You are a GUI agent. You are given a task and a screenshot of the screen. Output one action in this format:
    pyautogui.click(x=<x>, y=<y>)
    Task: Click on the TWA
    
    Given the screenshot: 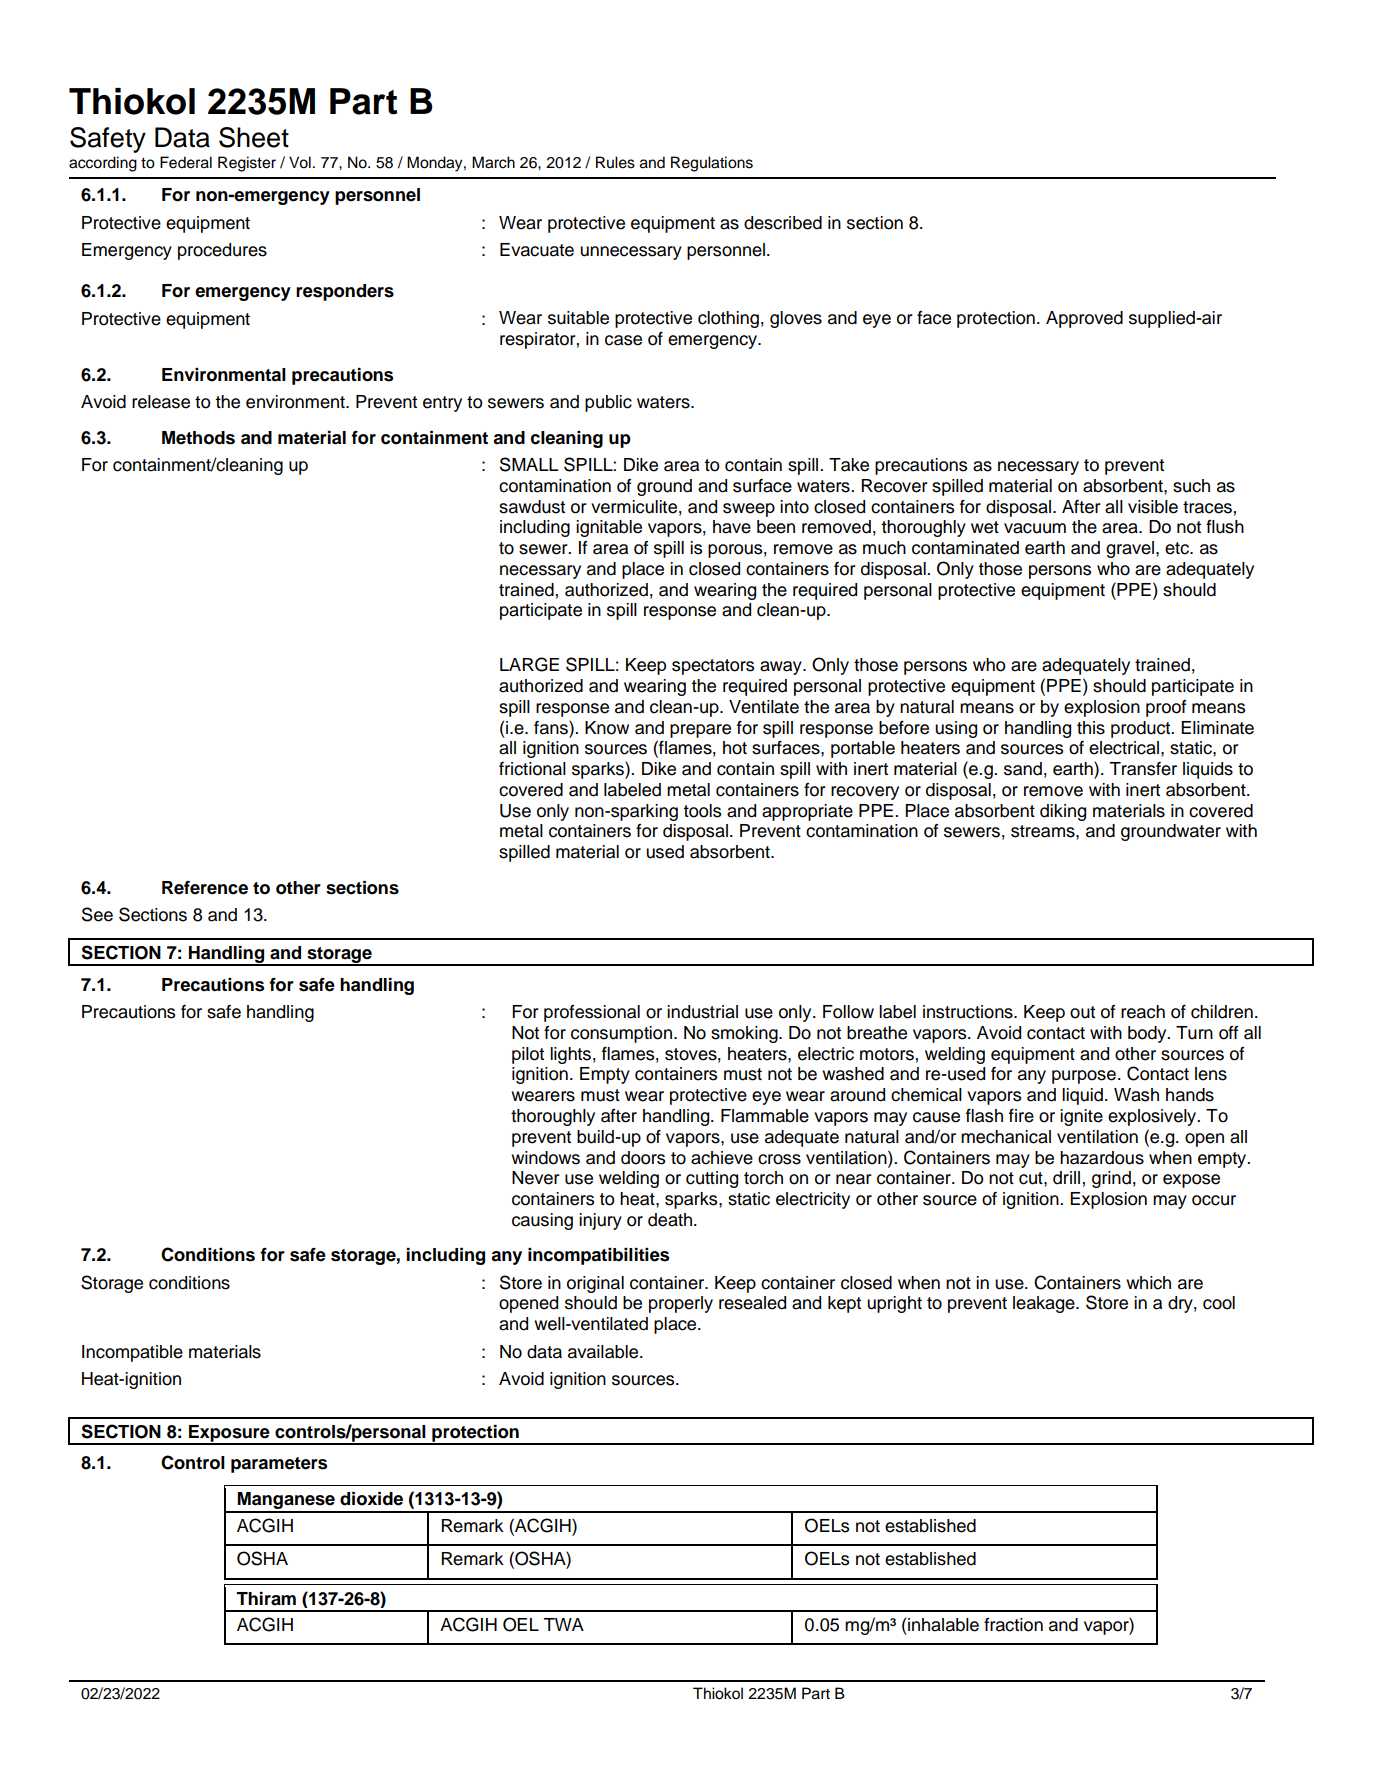 What is the action you would take?
    pyautogui.click(x=563, y=1624)
